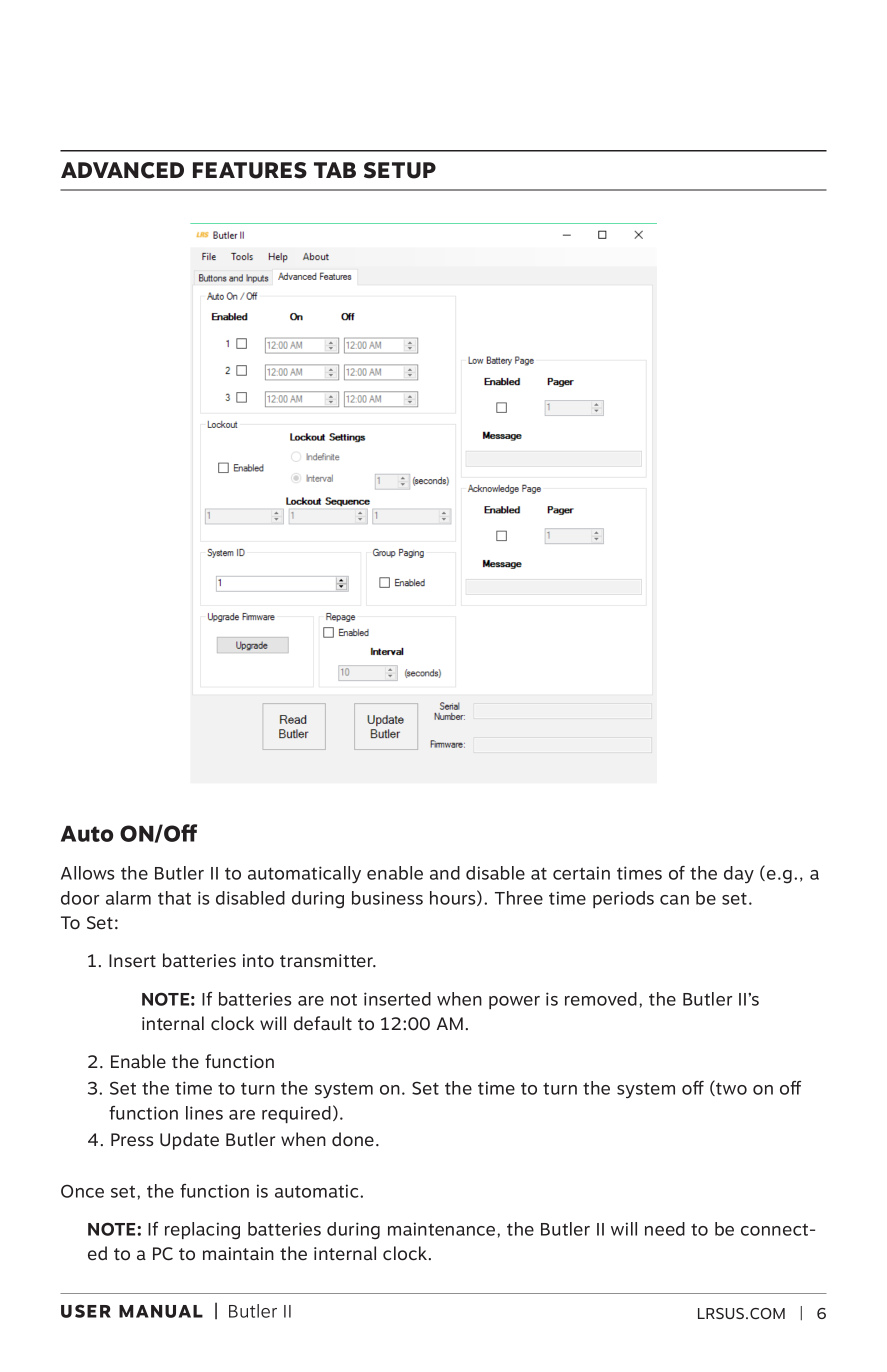 Image resolution: width=887 pixels, height=1372 pixels. Describe the element at coordinates (445, 873) in the document. I see `and` at that location.
